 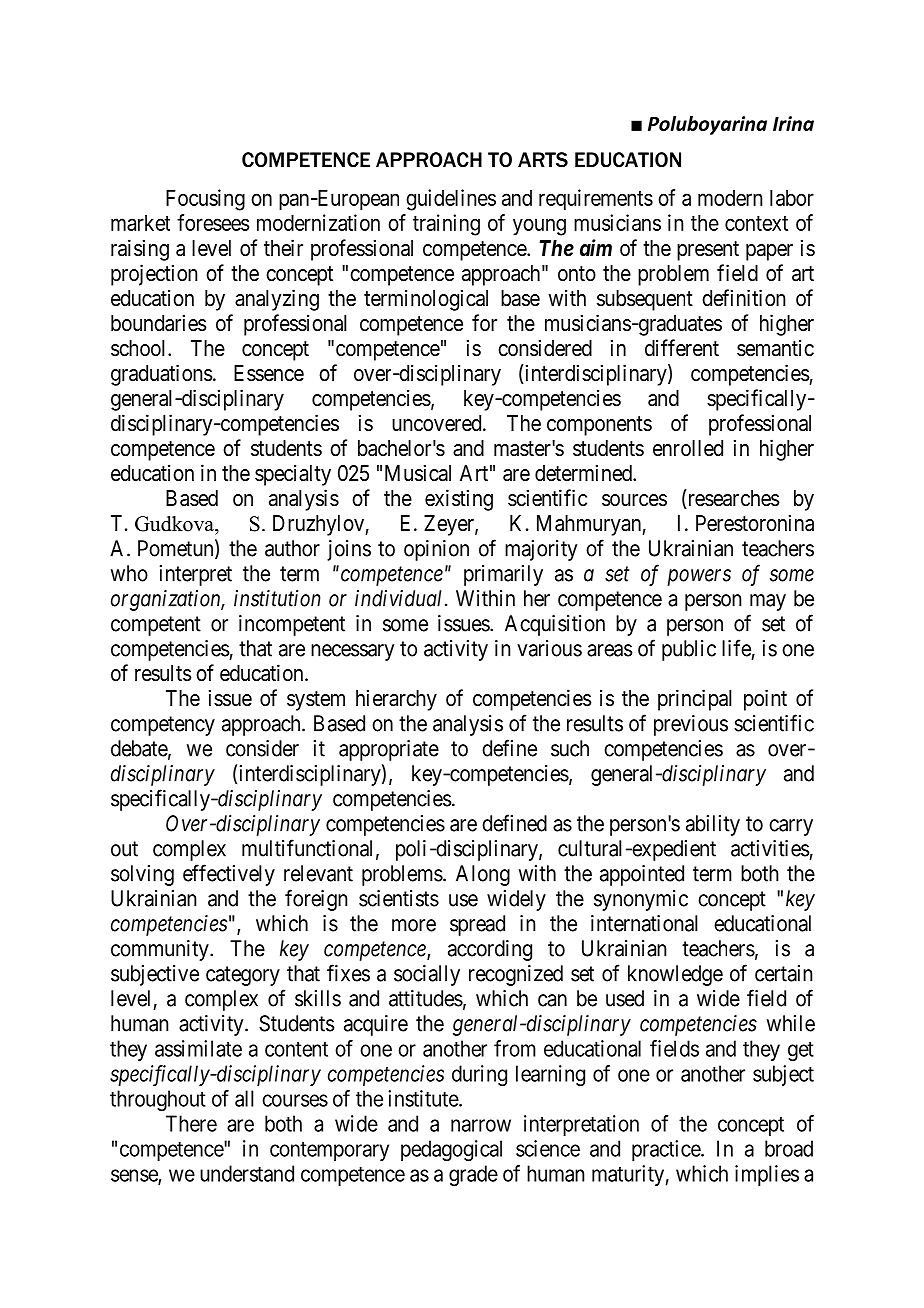 I want to click on activities, so click(x=770, y=848).
